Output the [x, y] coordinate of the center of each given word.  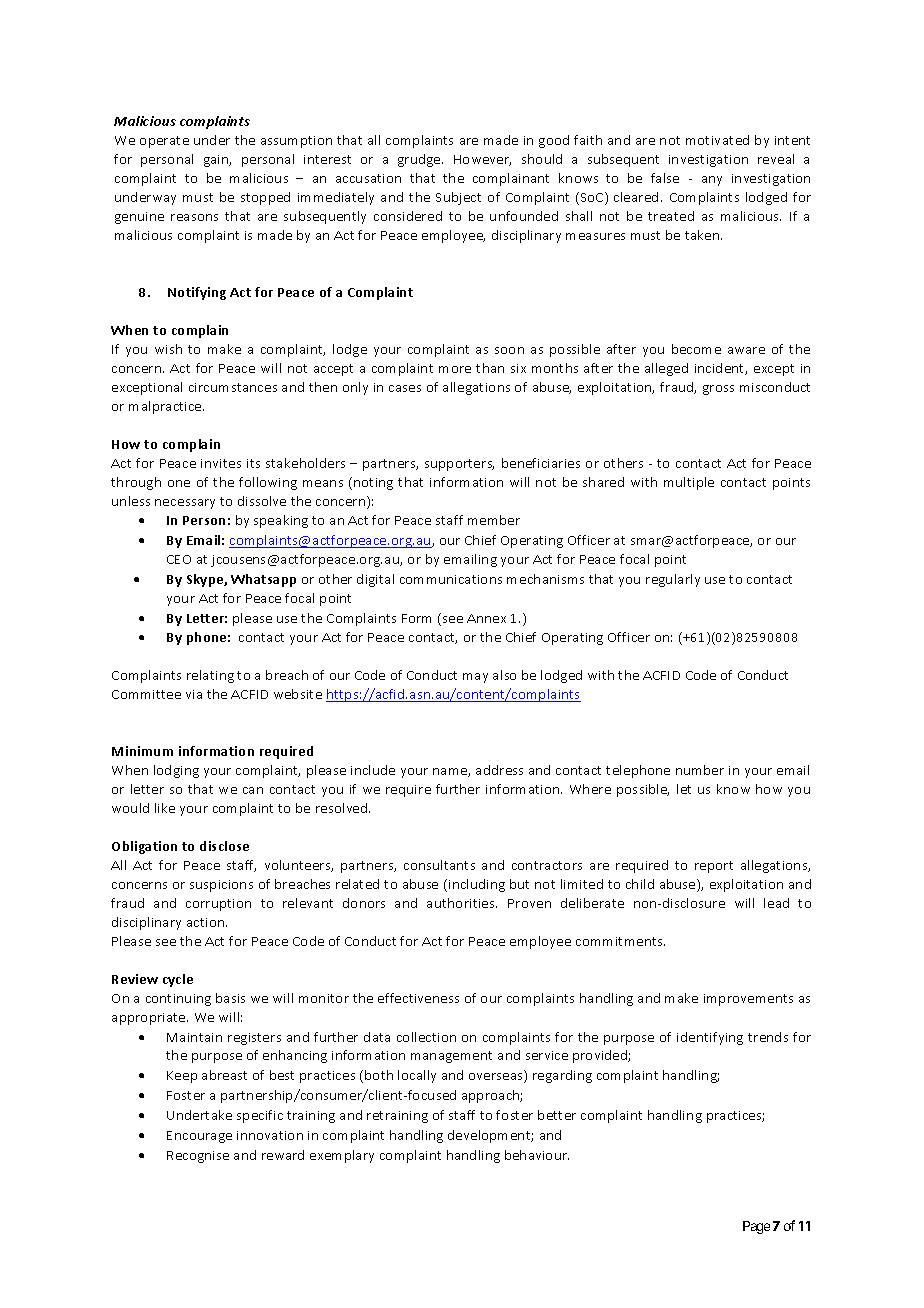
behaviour [537, 1155]
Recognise [198, 1157]
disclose [224, 846]
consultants [439, 865]
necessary [185, 504]
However [482, 160]
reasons [194, 217]
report [714, 867]
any [712, 181]
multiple [689, 483]
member [494, 520]
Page [756, 1227]
